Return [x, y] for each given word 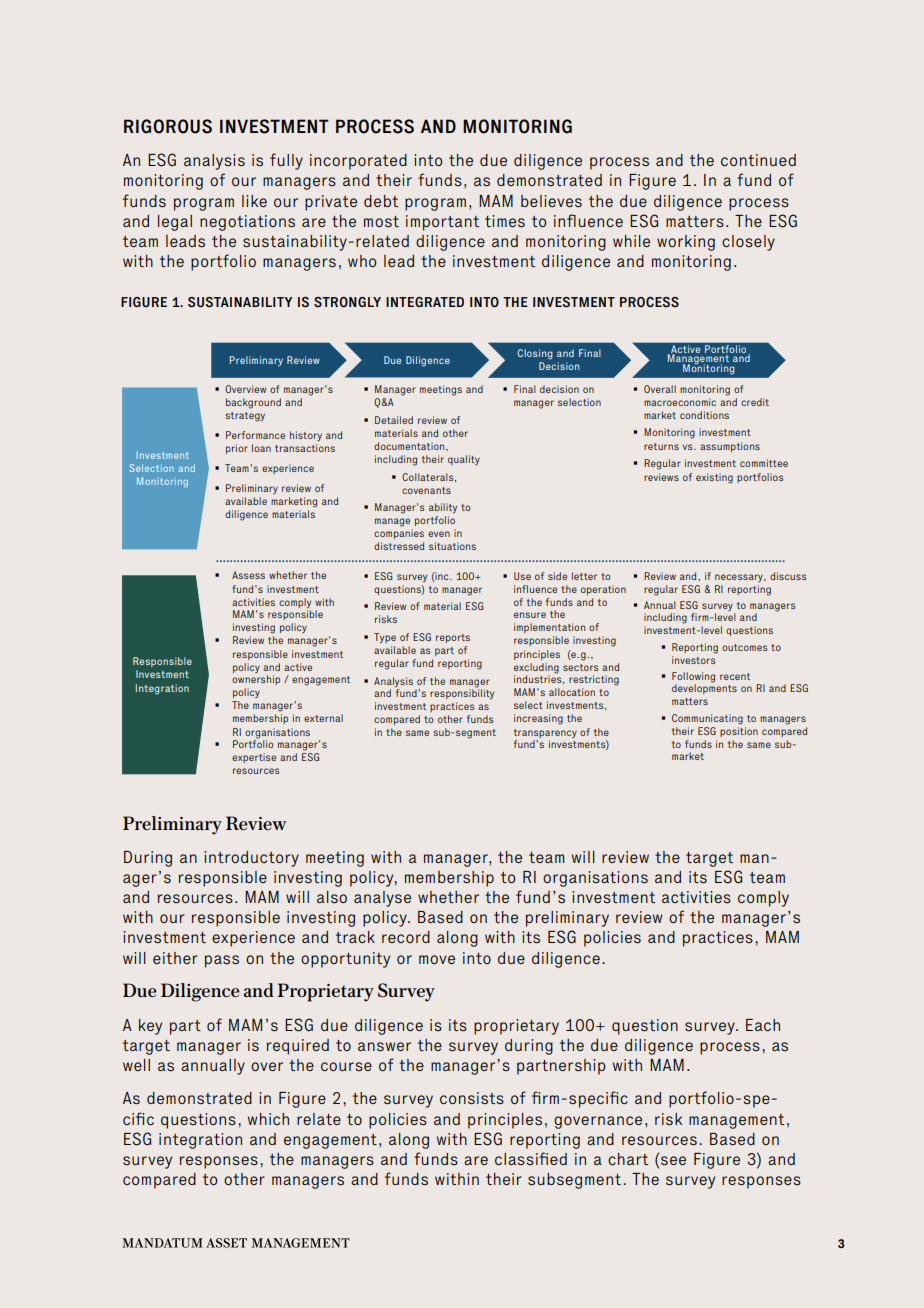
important [442, 223]
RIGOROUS [168, 126]
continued [758, 160]
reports [453, 638]
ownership [256, 680]
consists [472, 1098]
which [268, 1119]
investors [693, 660]
